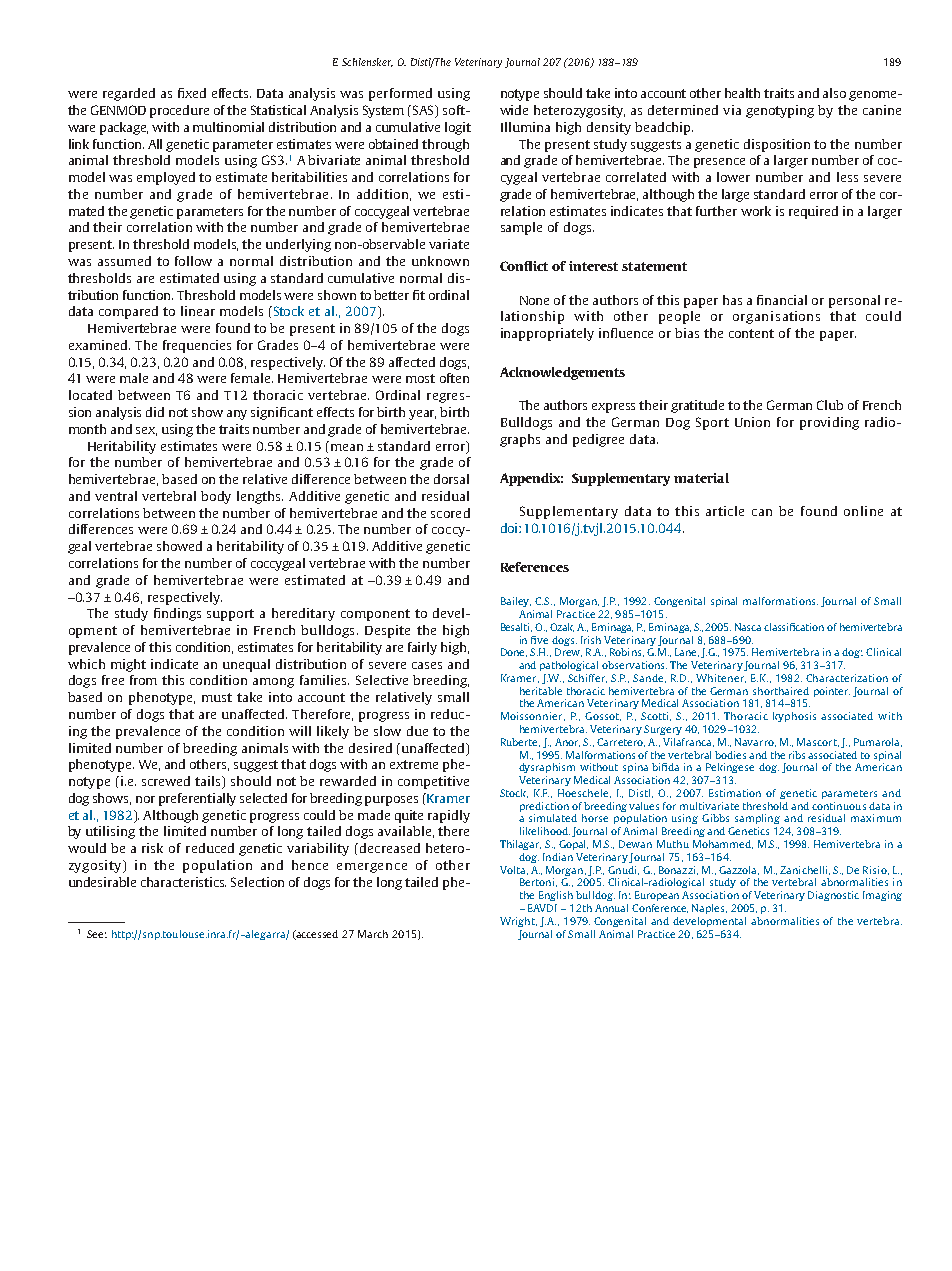  What do you see at coordinates (833, 896) in the screenshot?
I see `Diagnostic` at bounding box center [833, 896].
